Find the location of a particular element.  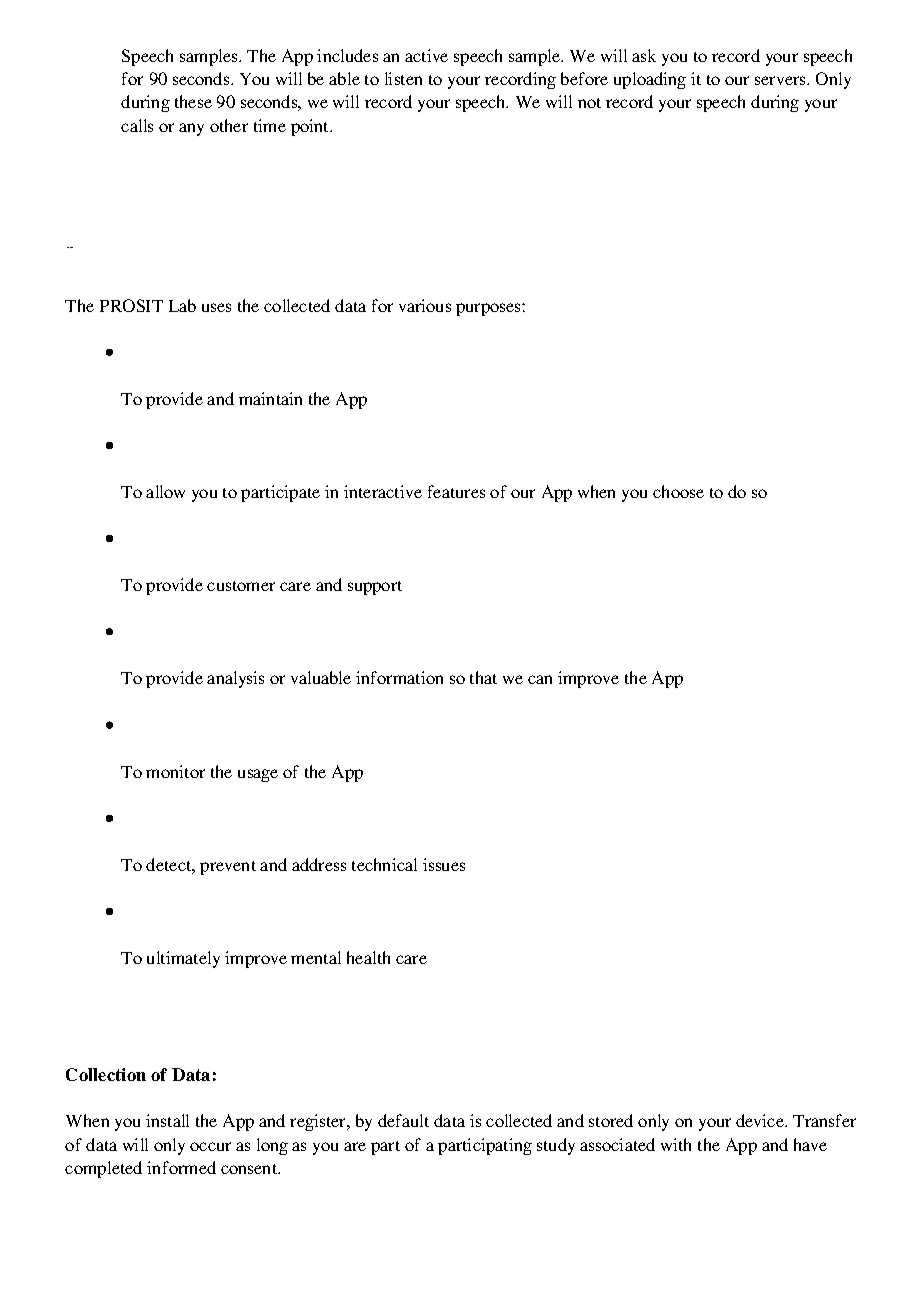

allow is located at coordinates (165, 491).
